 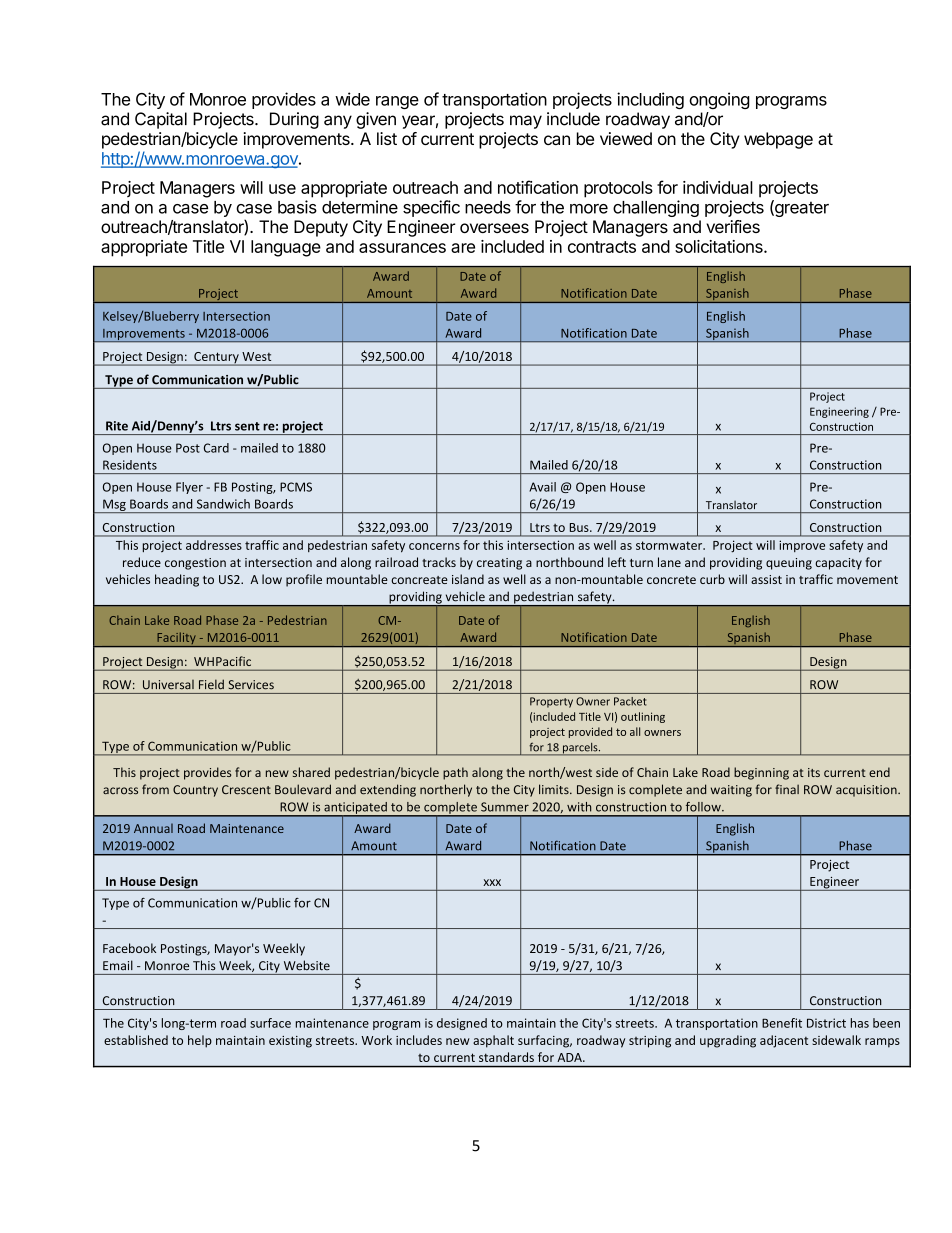 I want to click on help, so click(x=200, y=1041).
